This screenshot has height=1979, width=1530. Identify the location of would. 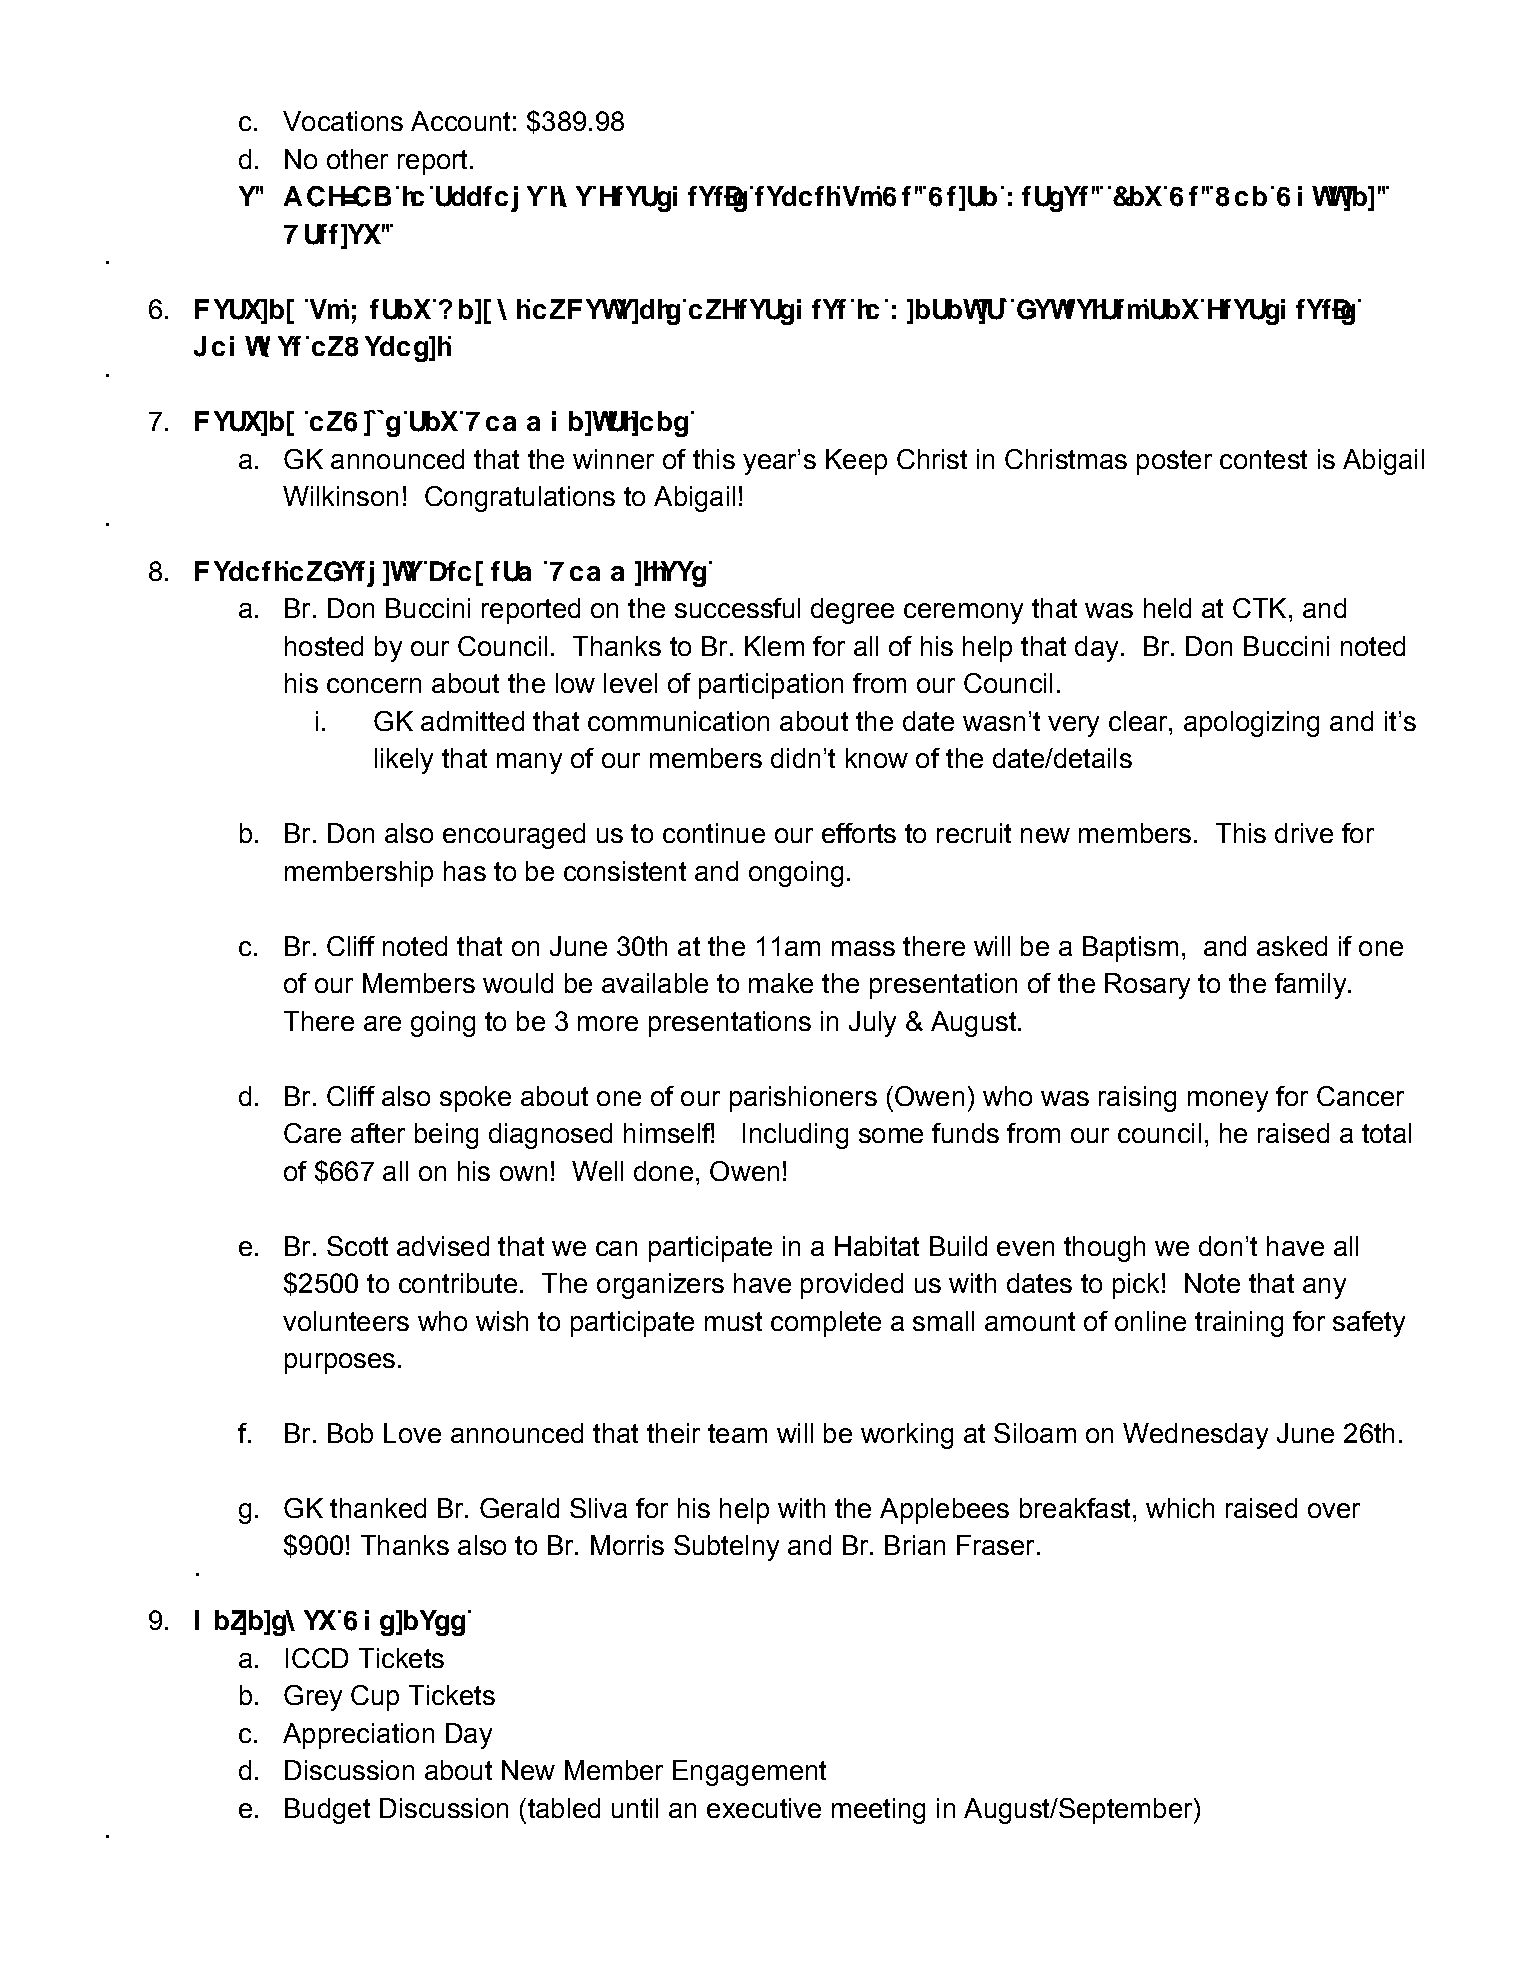
(518, 983).
